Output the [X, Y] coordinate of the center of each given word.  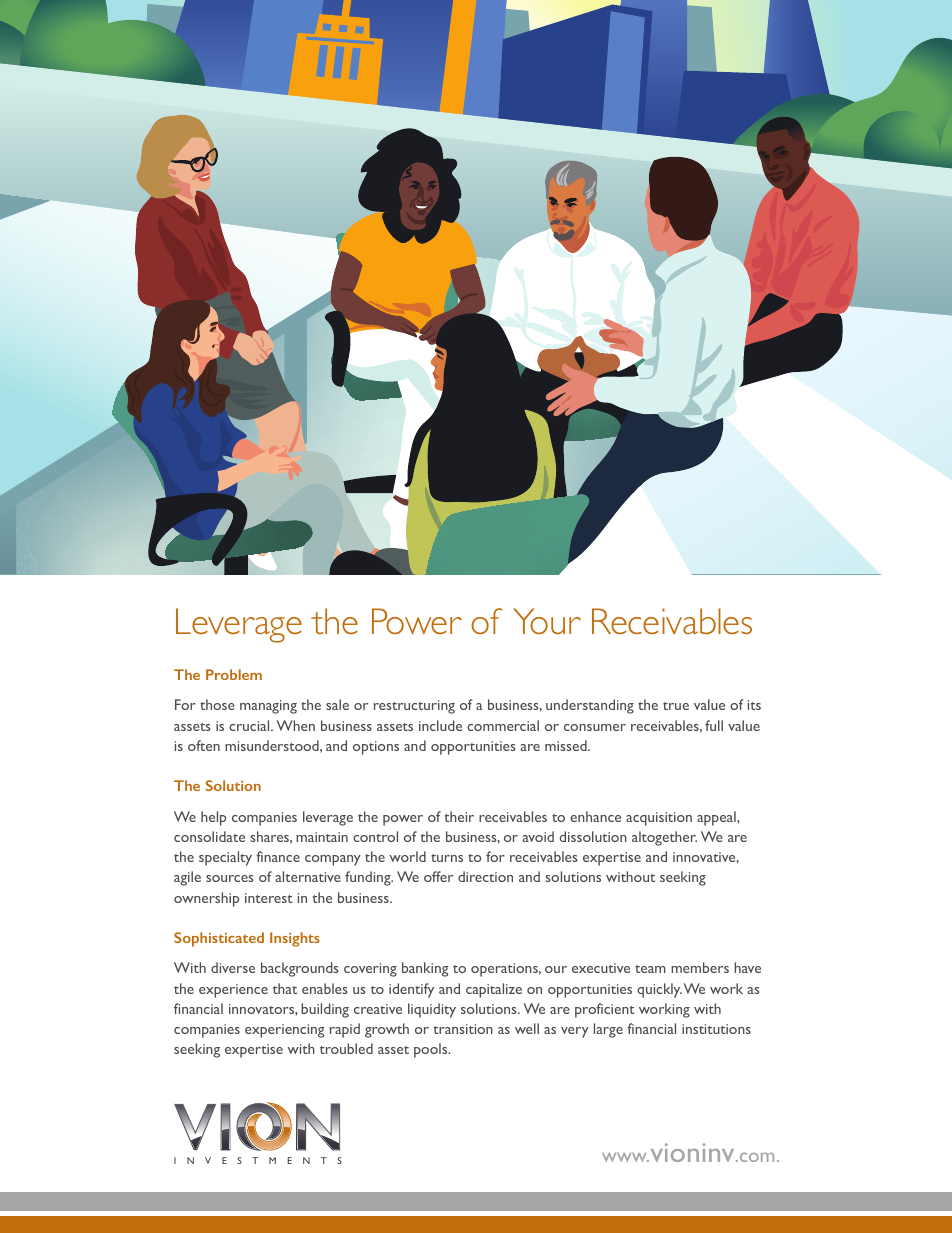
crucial [250, 725]
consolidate [209, 836]
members [700, 967]
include [440, 725]
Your [547, 621]
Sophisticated [219, 939]
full [714, 725]
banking [425, 969]
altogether [664, 838]
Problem [234, 674]
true [676, 706]
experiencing [285, 1031]
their [459, 816]
